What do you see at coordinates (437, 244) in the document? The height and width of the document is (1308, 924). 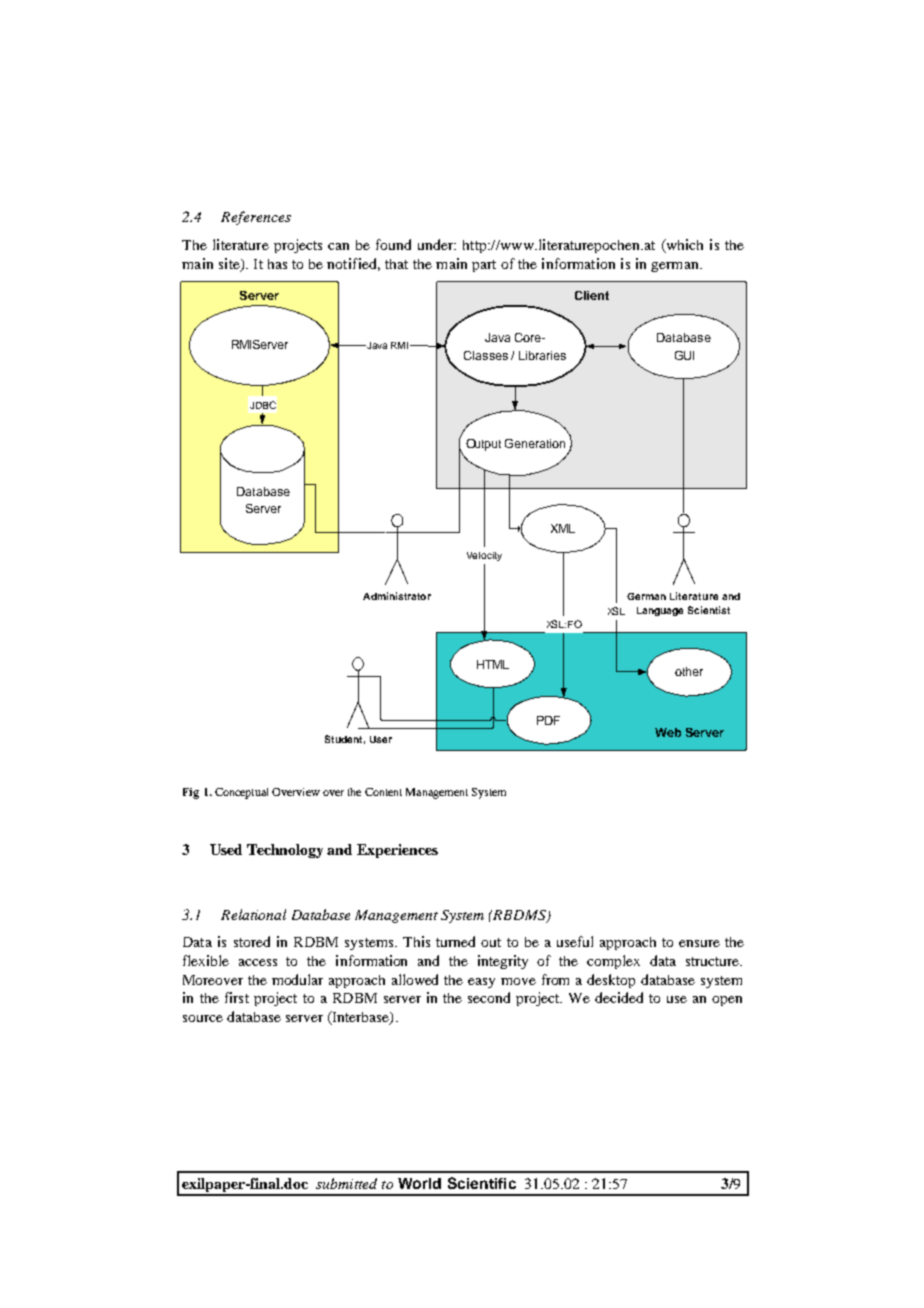 I see `under` at bounding box center [437, 244].
